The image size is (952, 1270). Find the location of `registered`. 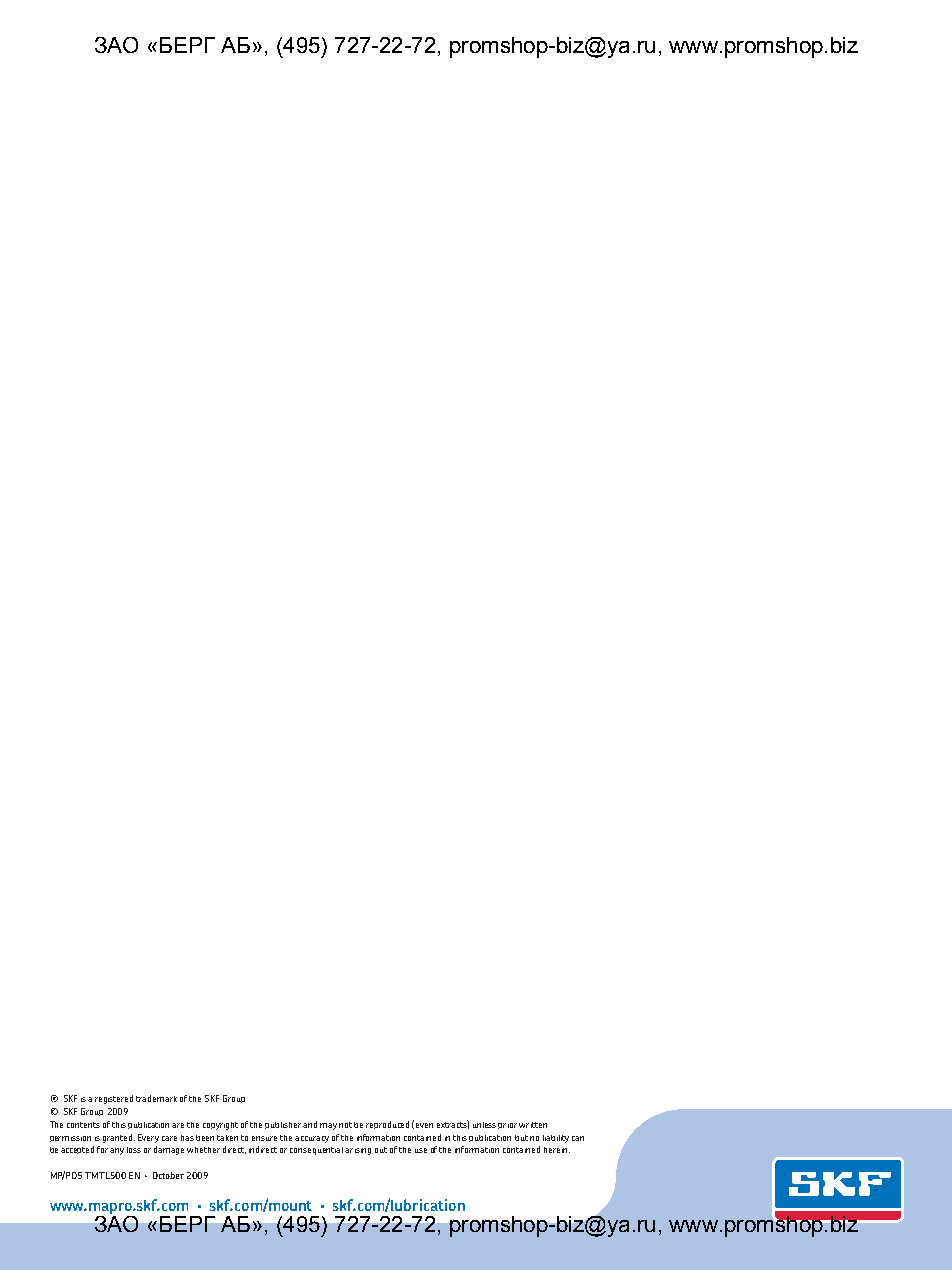

registered is located at coordinates (114, 1099).
